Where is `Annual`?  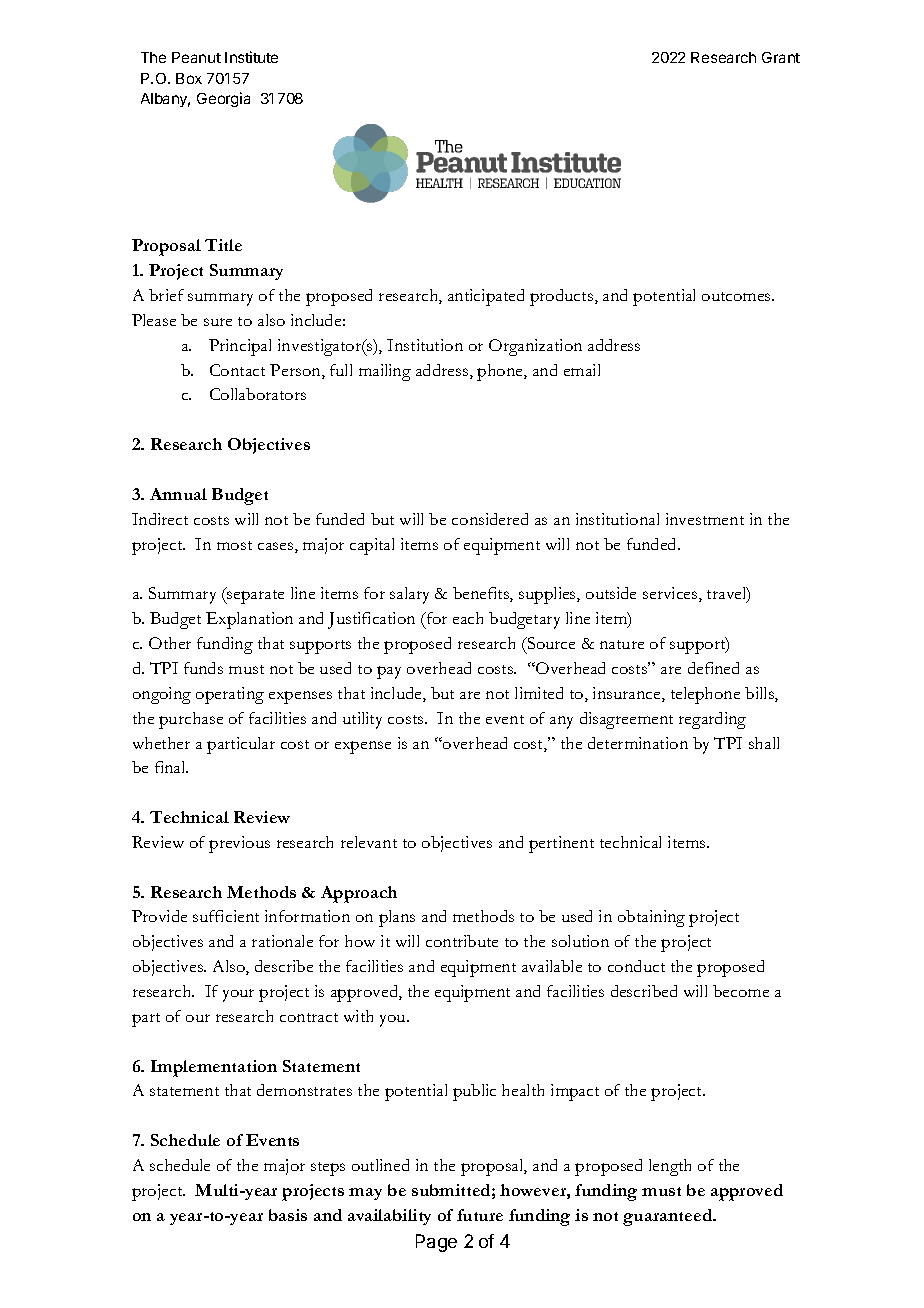 Annual is located at coordinates (178, 494).
